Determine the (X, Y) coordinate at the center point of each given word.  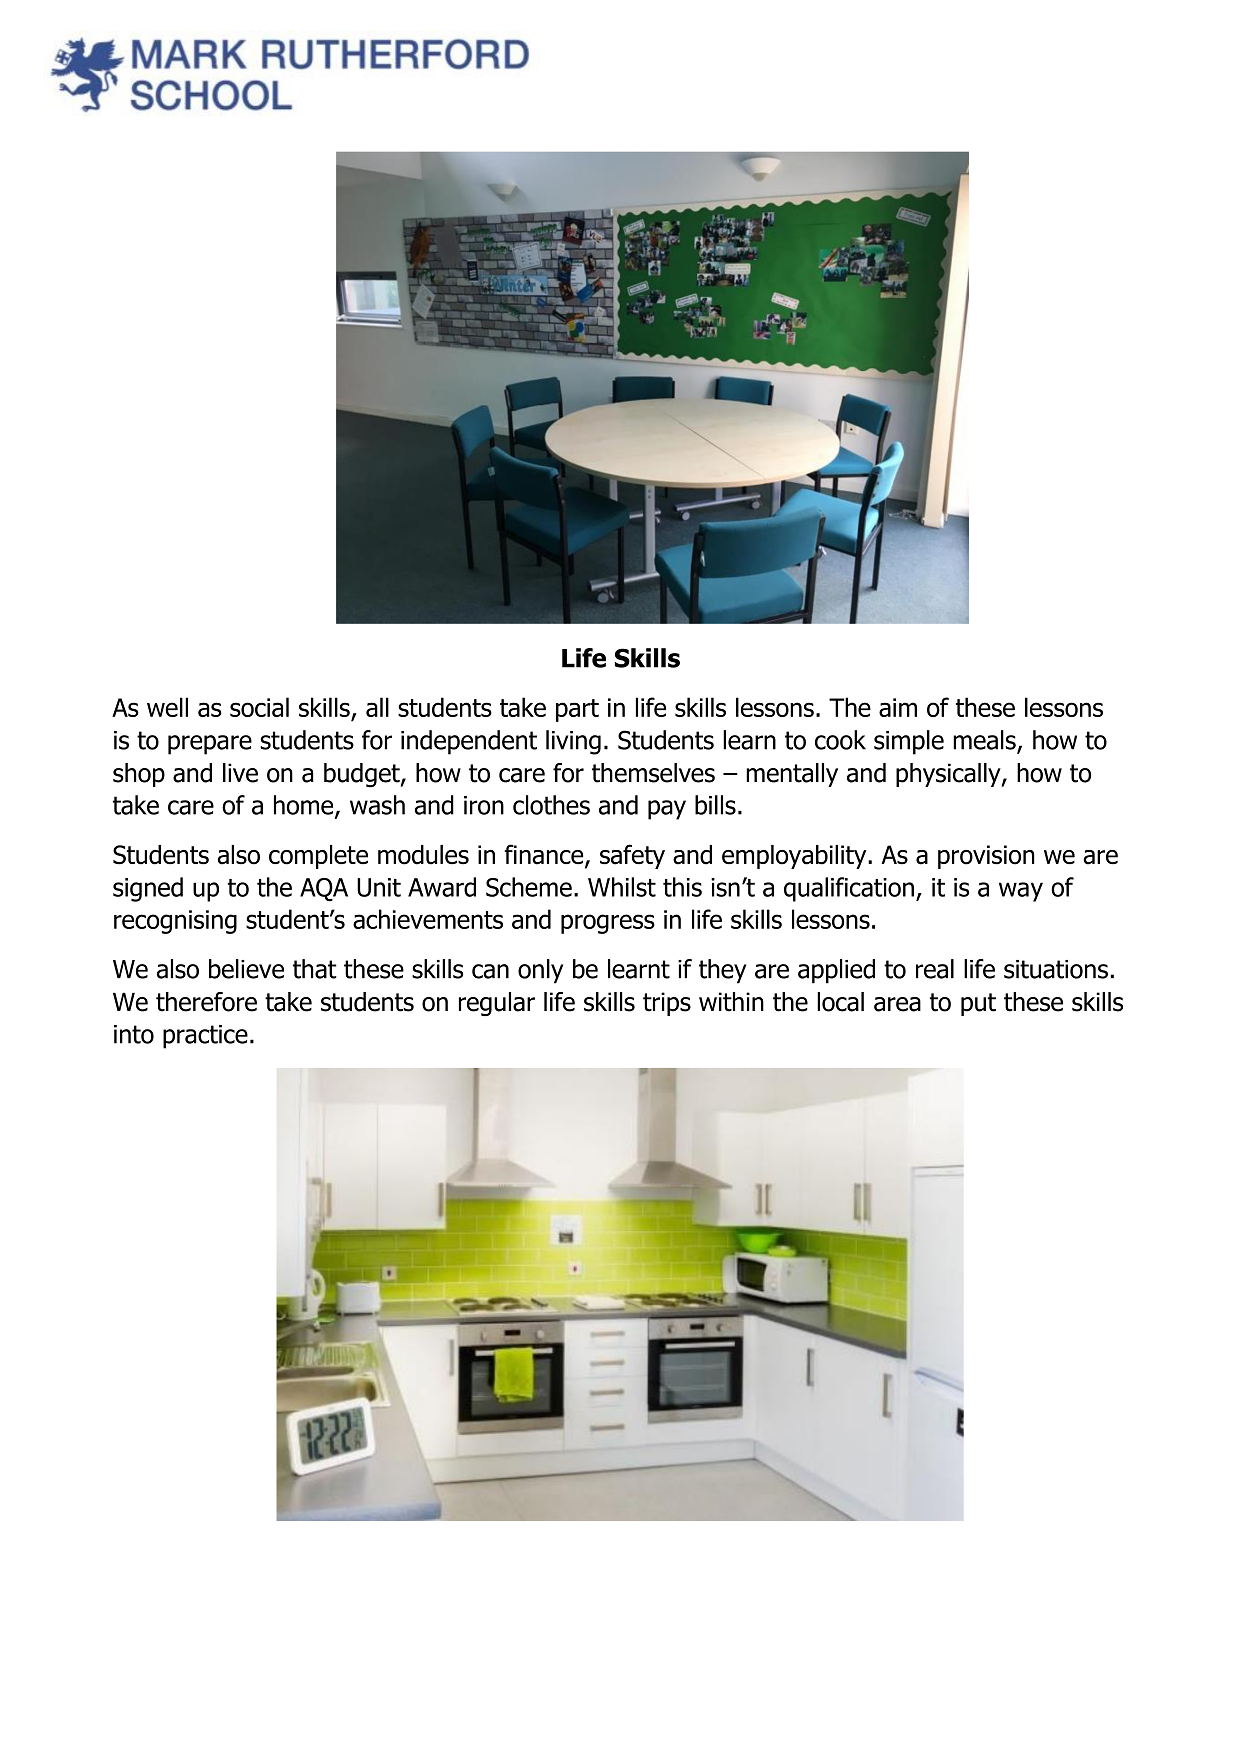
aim (898, 707)
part (577, 710)
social (259, 707)
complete (318, 857)
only (540, 971)
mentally (792, 775)
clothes (551, 805)
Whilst (622, 887)
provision (986, 857)
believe (246, 969)
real (935, 969)
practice (205, 1037)
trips (667, 1004)
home (305, 806)
